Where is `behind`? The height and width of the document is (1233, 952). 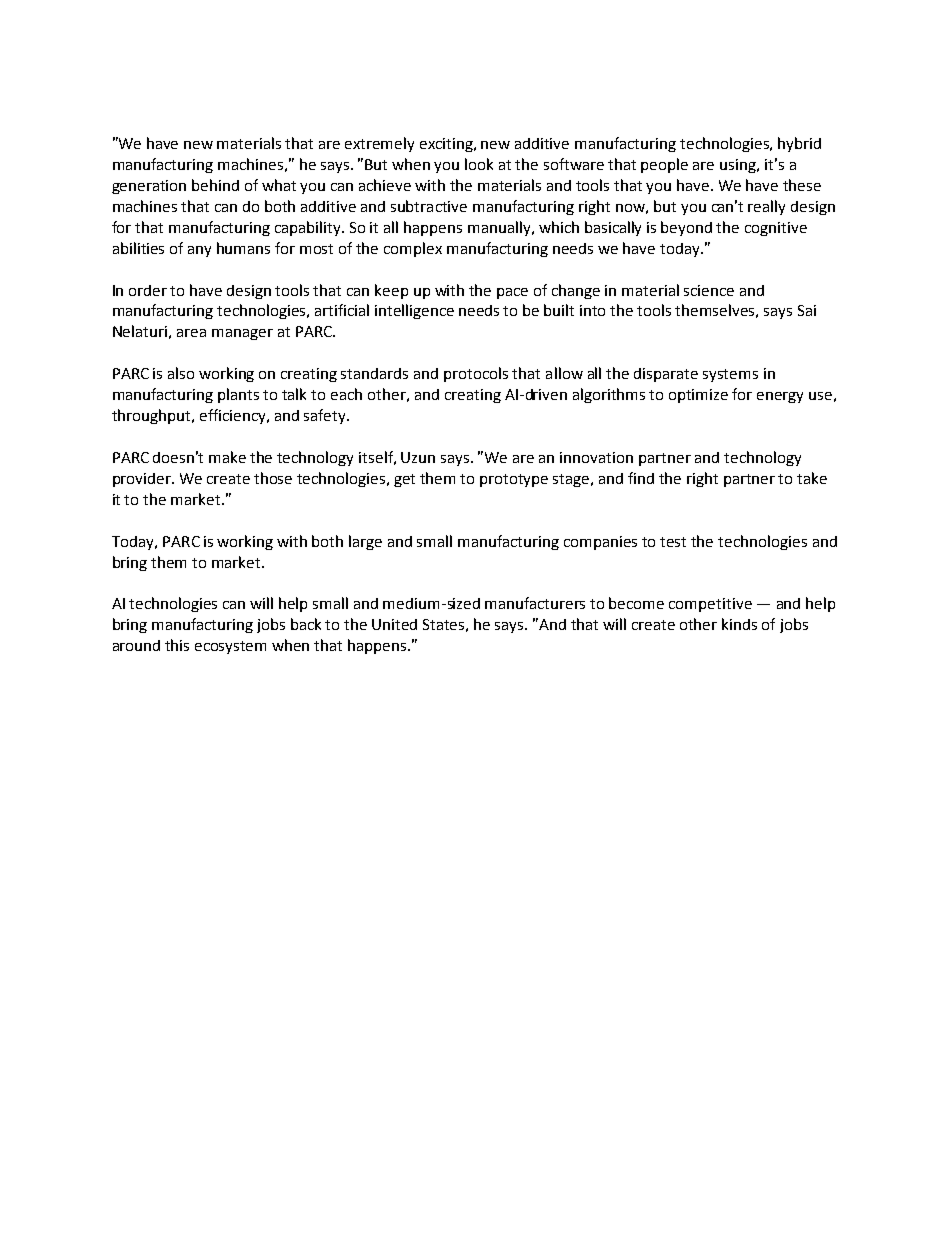
behind is located at coordinates (215, 185).
